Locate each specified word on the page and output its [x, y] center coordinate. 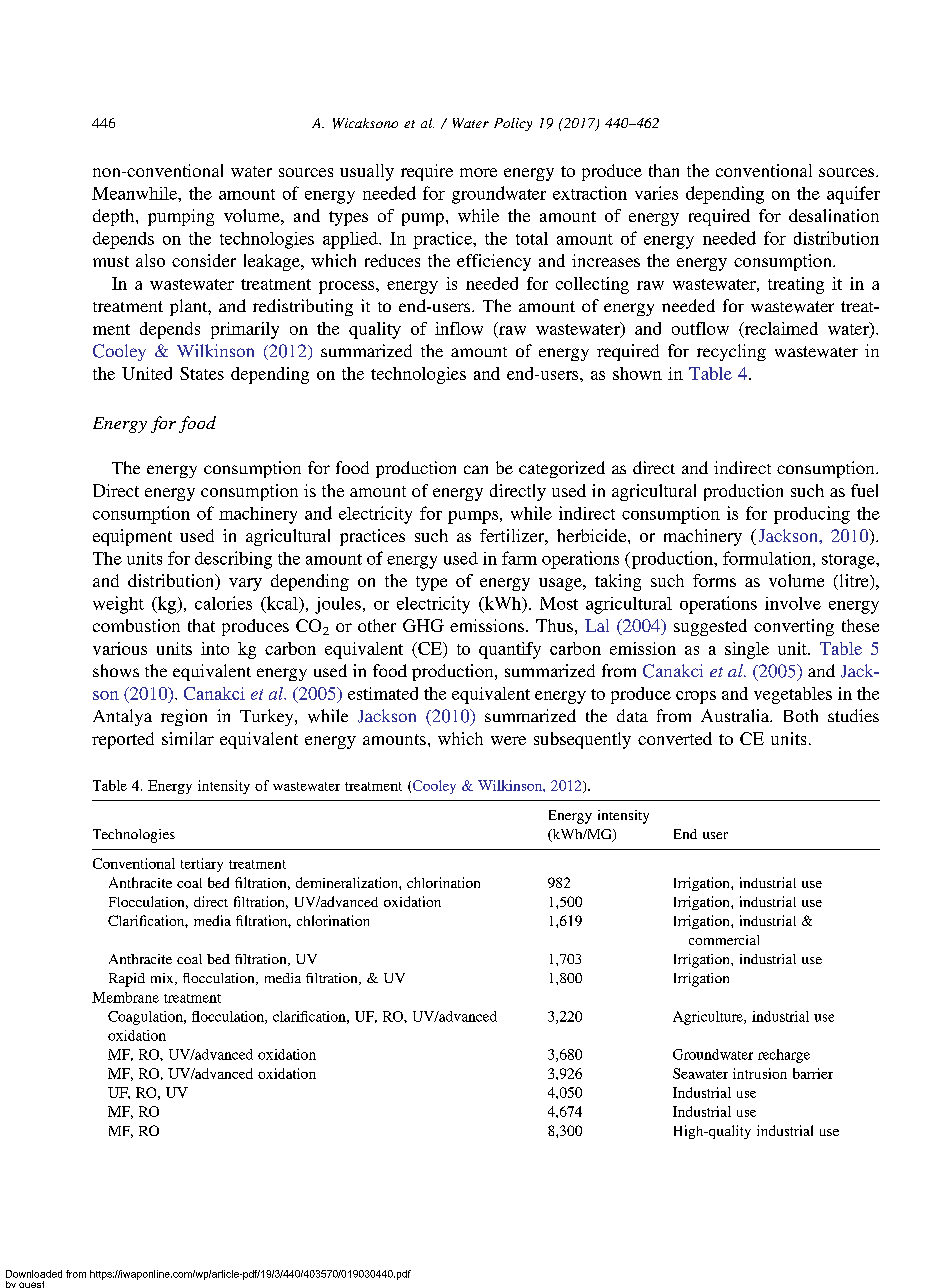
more [478, 172]
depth [115, 217]
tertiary [202, 865]
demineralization [348, 882]
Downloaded [34, 1274]
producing [812, 515]
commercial [724, 940]
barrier [813, 1073]
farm [519, 558]
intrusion [760, 1073]
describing [233, 560]
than [664, 170]
